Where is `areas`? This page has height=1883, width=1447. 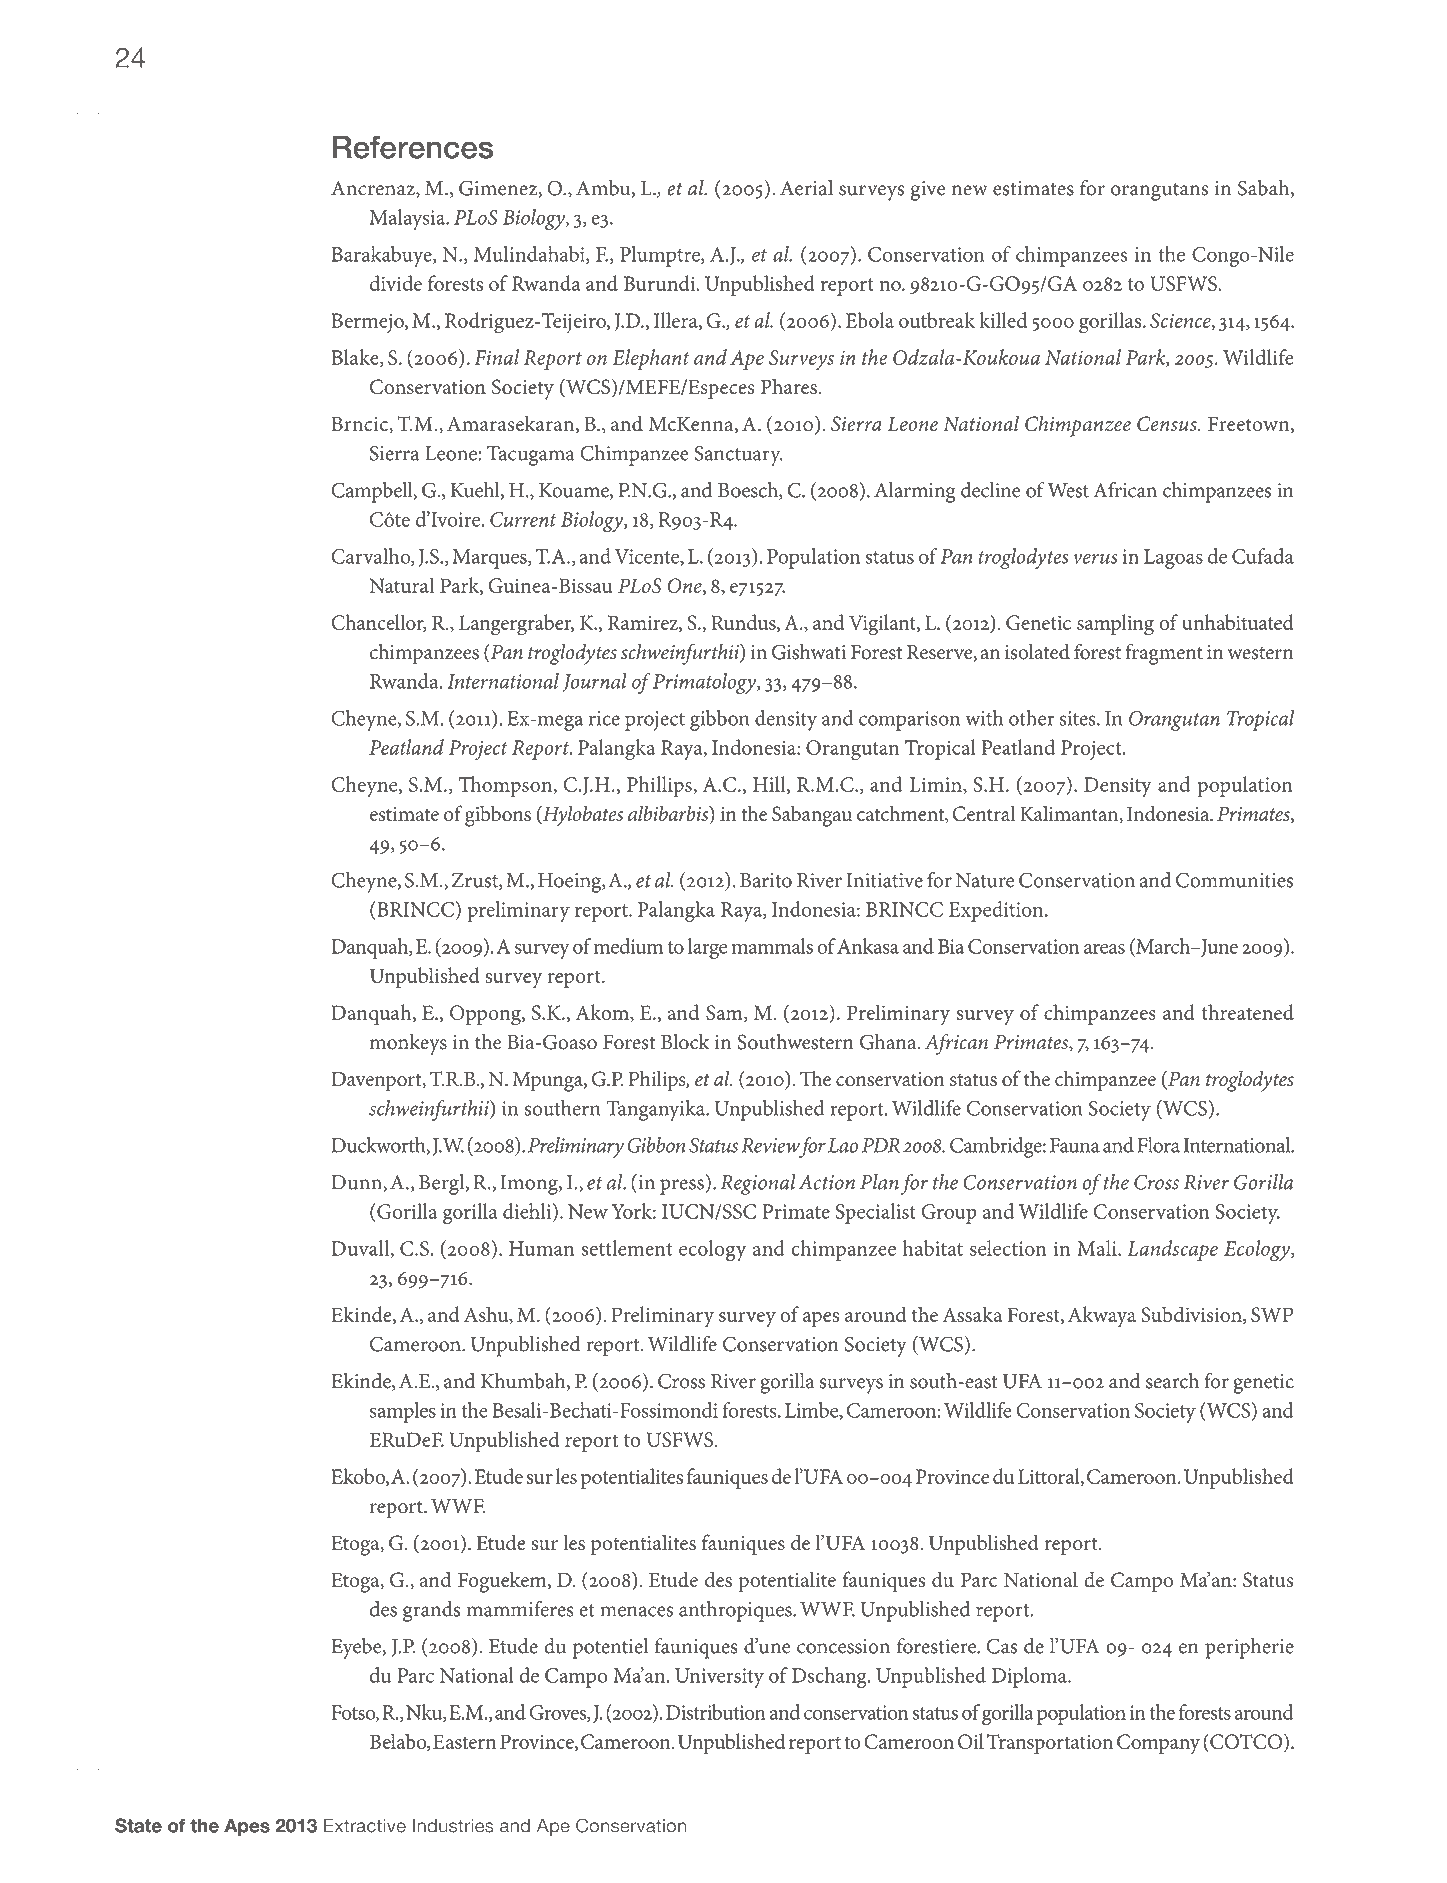
areas is located at coordinates (1104, 948).
